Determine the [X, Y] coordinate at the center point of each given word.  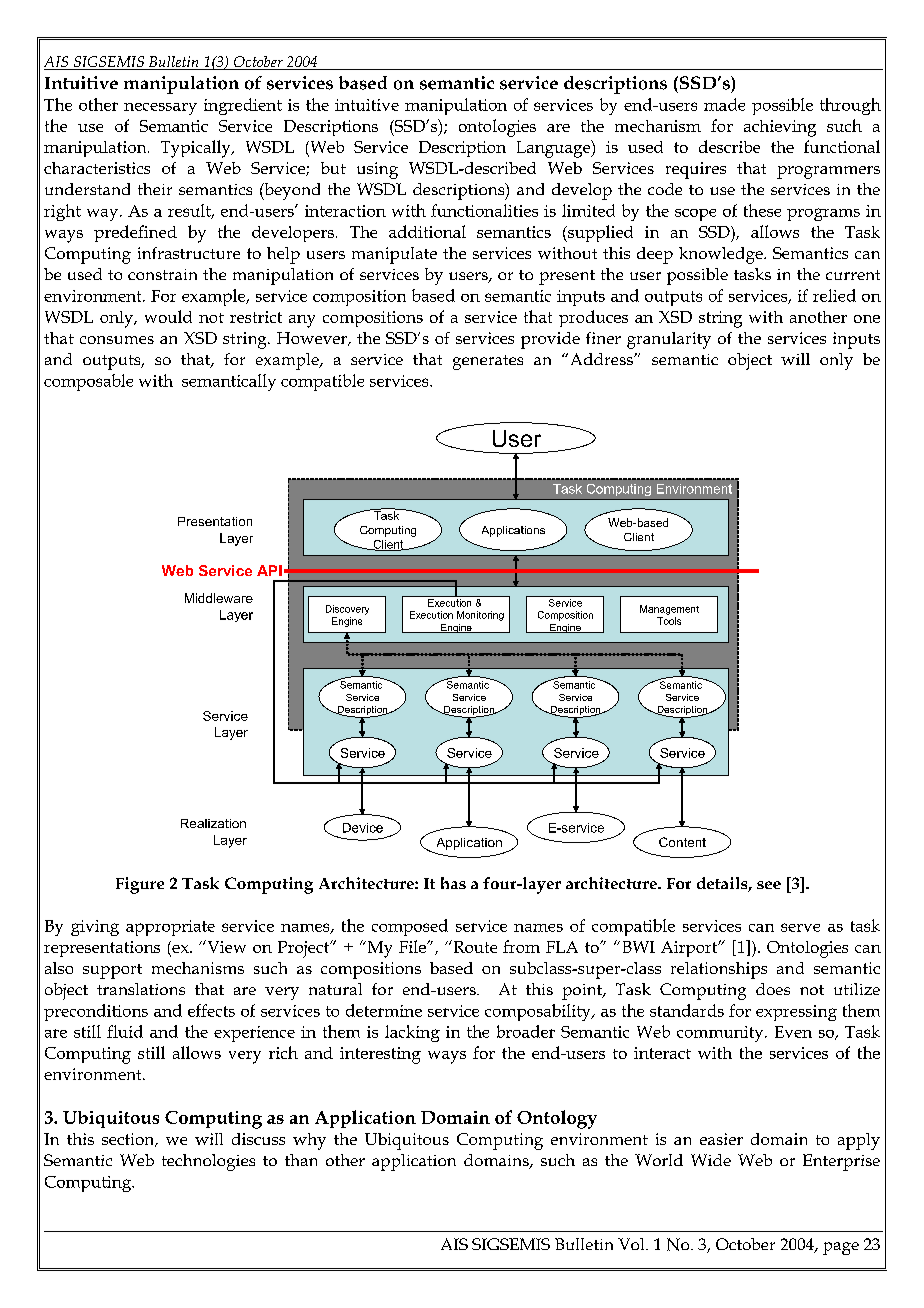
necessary [160, 109]
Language [555, 149]
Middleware [219, 598]
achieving [780, 128]
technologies [208, 1162]
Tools [669, 621]
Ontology [557, 1119]
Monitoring [480, 616]
